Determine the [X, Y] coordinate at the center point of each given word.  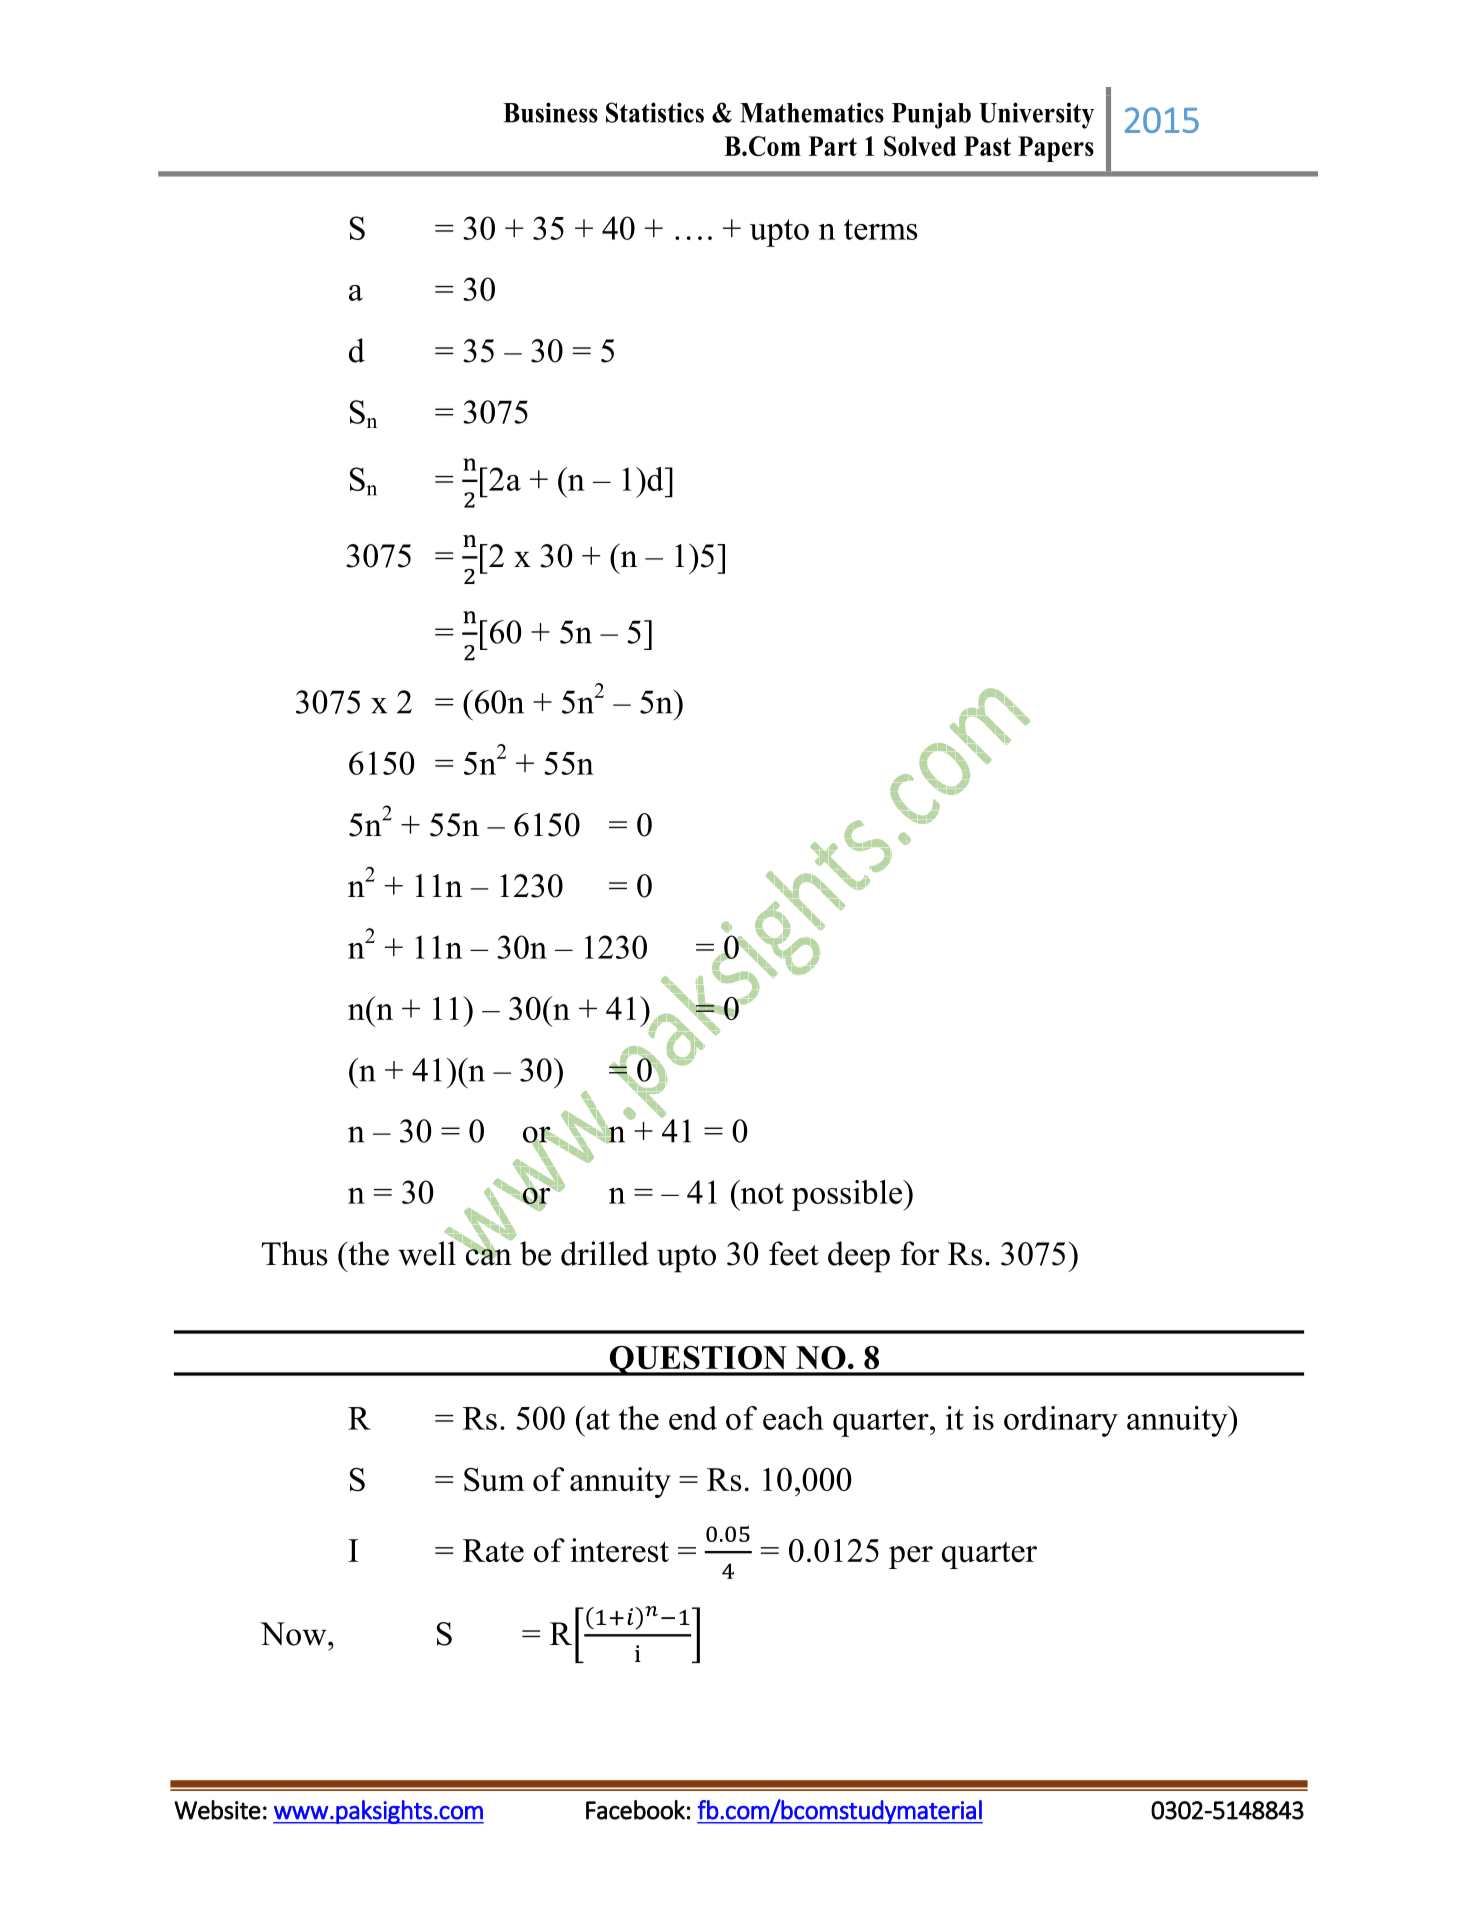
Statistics [655, 112]
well [428, 1252]
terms [881, 229]
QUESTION [698, 1360]
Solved [920, 146]
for [920, 1253]
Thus [294, 1253]
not [761, 1192]
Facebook [635, 1810]
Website [217, 1810]
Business [550, 112]
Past [987, 146]
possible [848, 1195]
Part [833, 146]
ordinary [1061, 1421]
